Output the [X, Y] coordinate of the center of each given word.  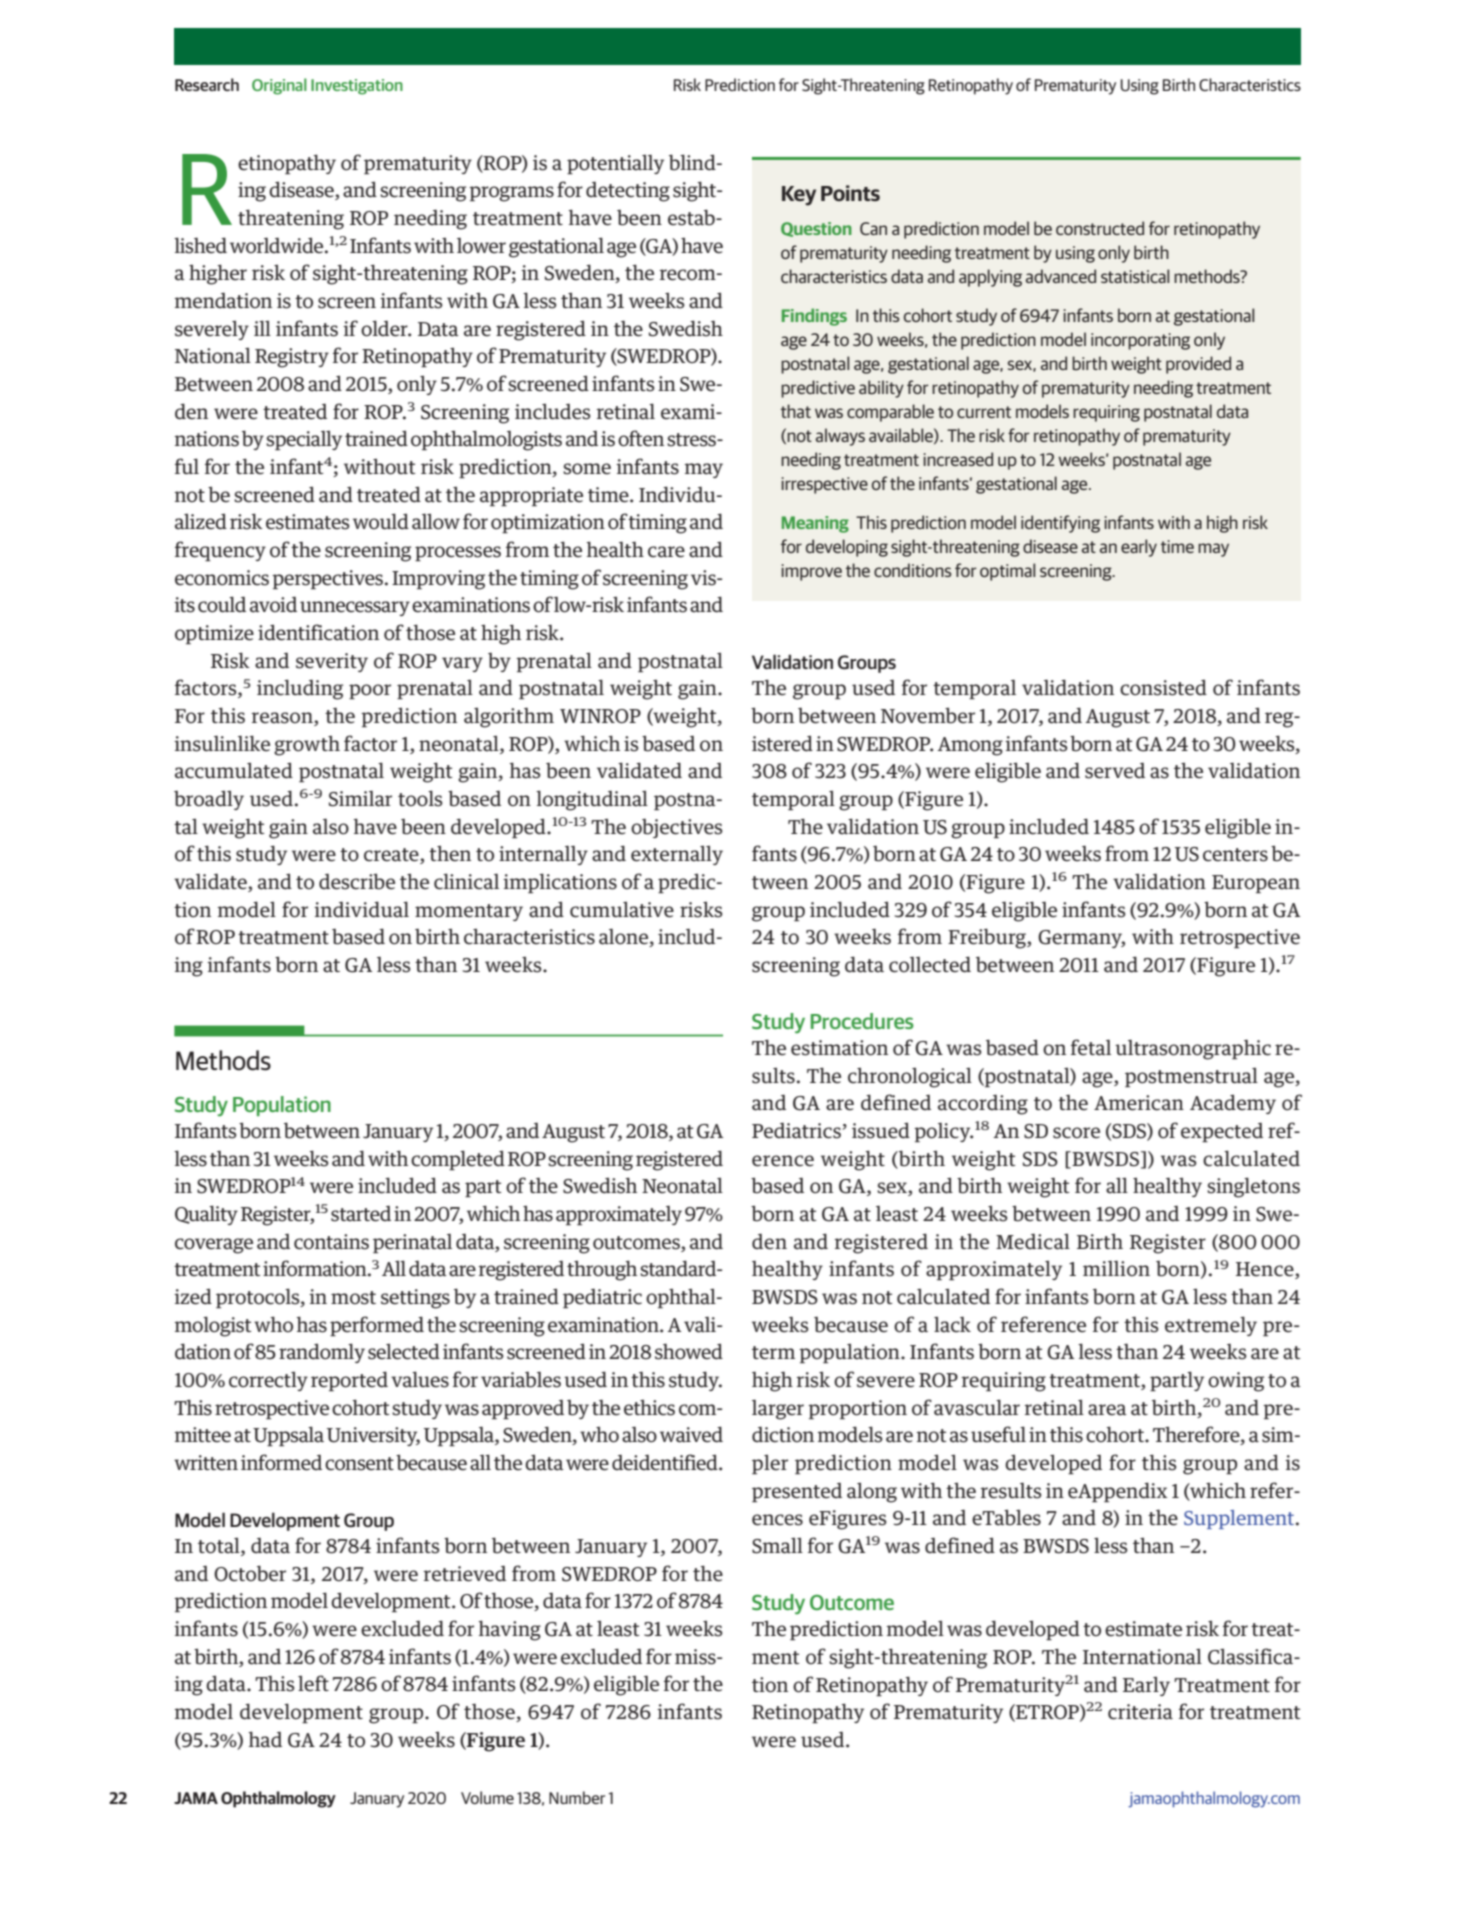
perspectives [327, 579]
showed [689, 1351]
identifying [1060, 524]
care [666, 552]
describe [357, 881]
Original [279, 86]
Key [799, 196]
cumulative [622, 909]
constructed [1100, 228]
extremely [1211, 1326]
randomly [322, 1353]
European [1256, 884]
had [265, 1739]
